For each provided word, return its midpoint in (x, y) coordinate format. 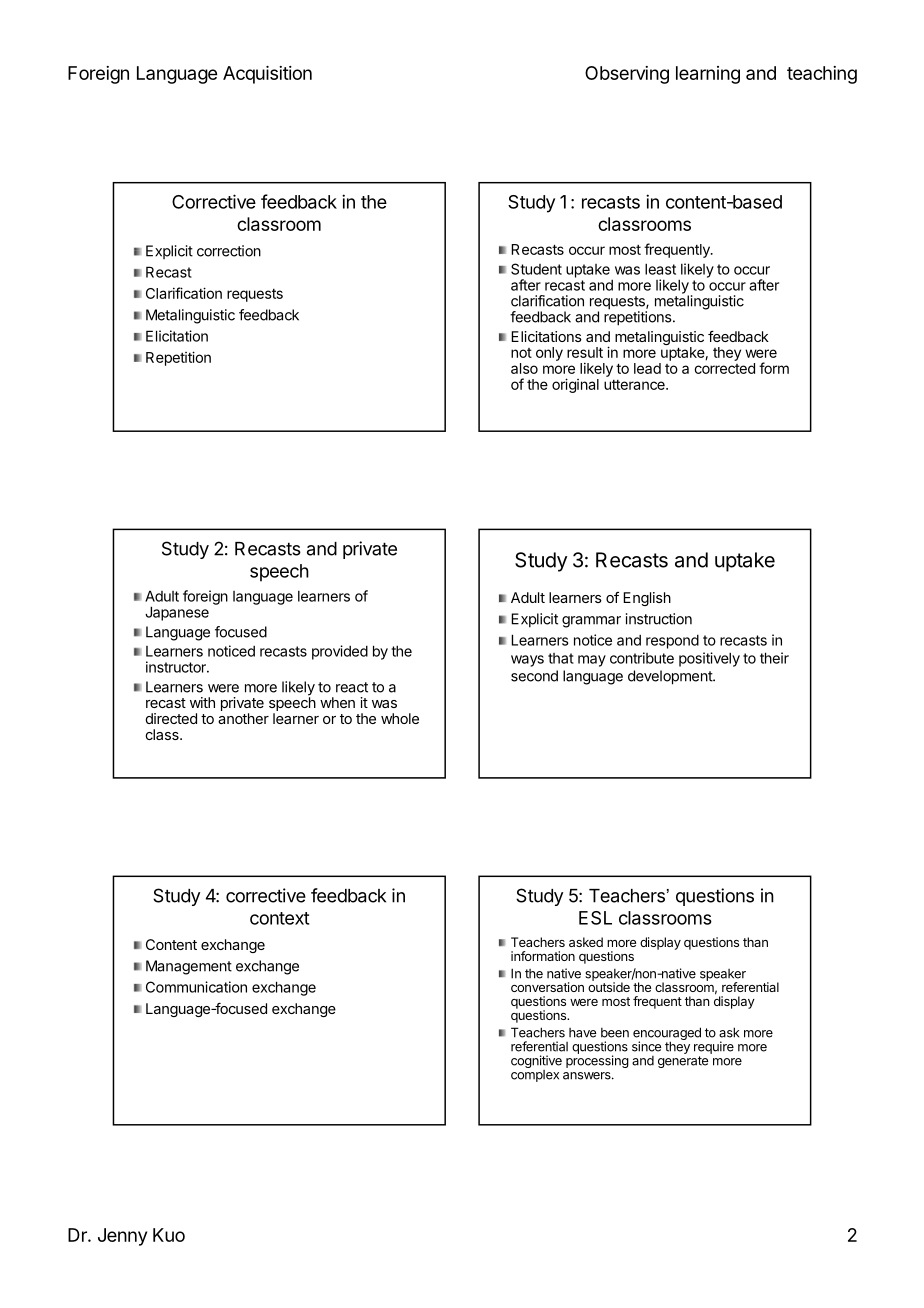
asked (586, 942)
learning (708, 75)
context (279, 918)
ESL (595, 918)
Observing (627, 75)
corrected (724, 368)
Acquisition (267, 75)
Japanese (177, 613)
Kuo (169, 1235)
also (524, 368)
